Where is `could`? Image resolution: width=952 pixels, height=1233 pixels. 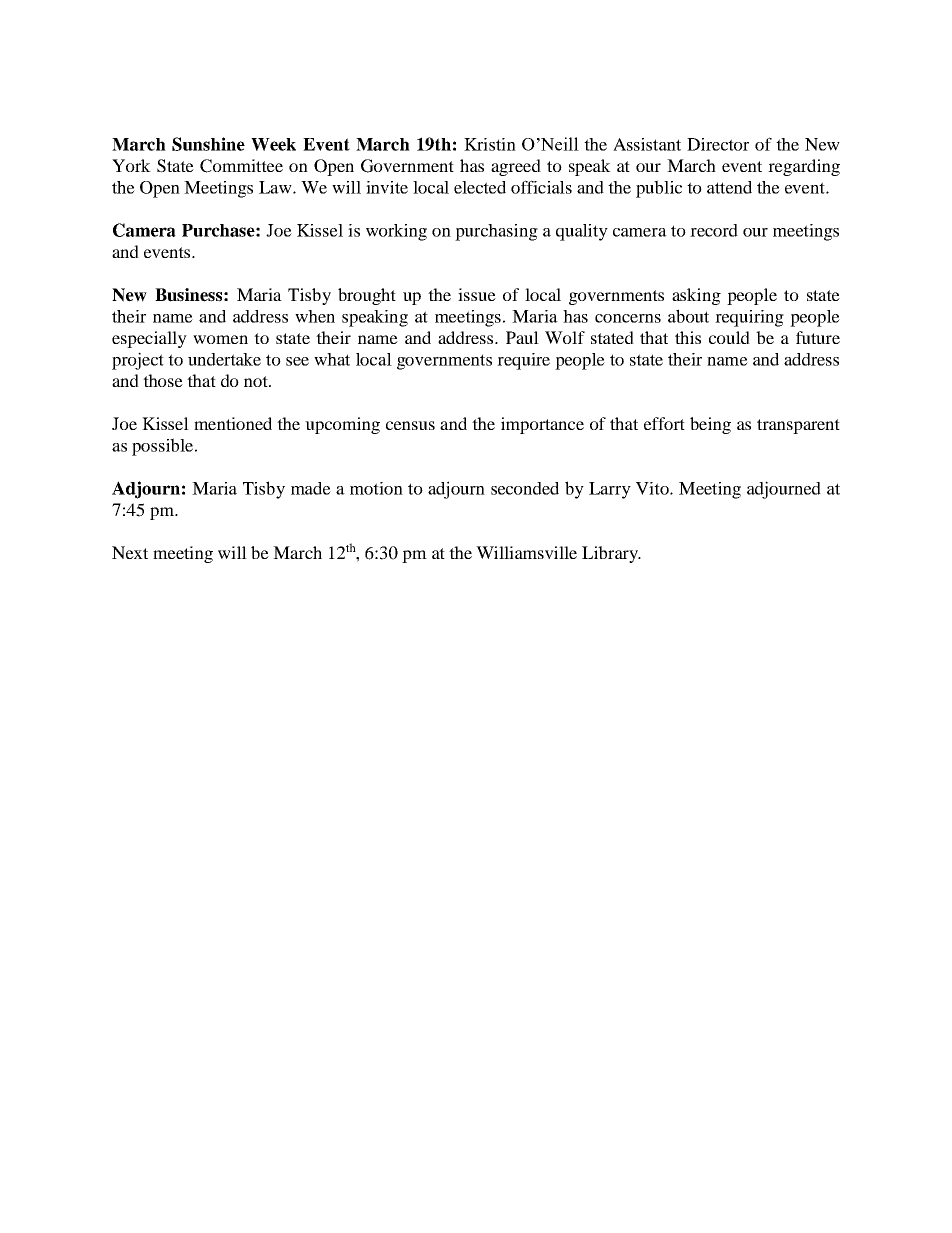
could is located at coordinates (729, 337).
